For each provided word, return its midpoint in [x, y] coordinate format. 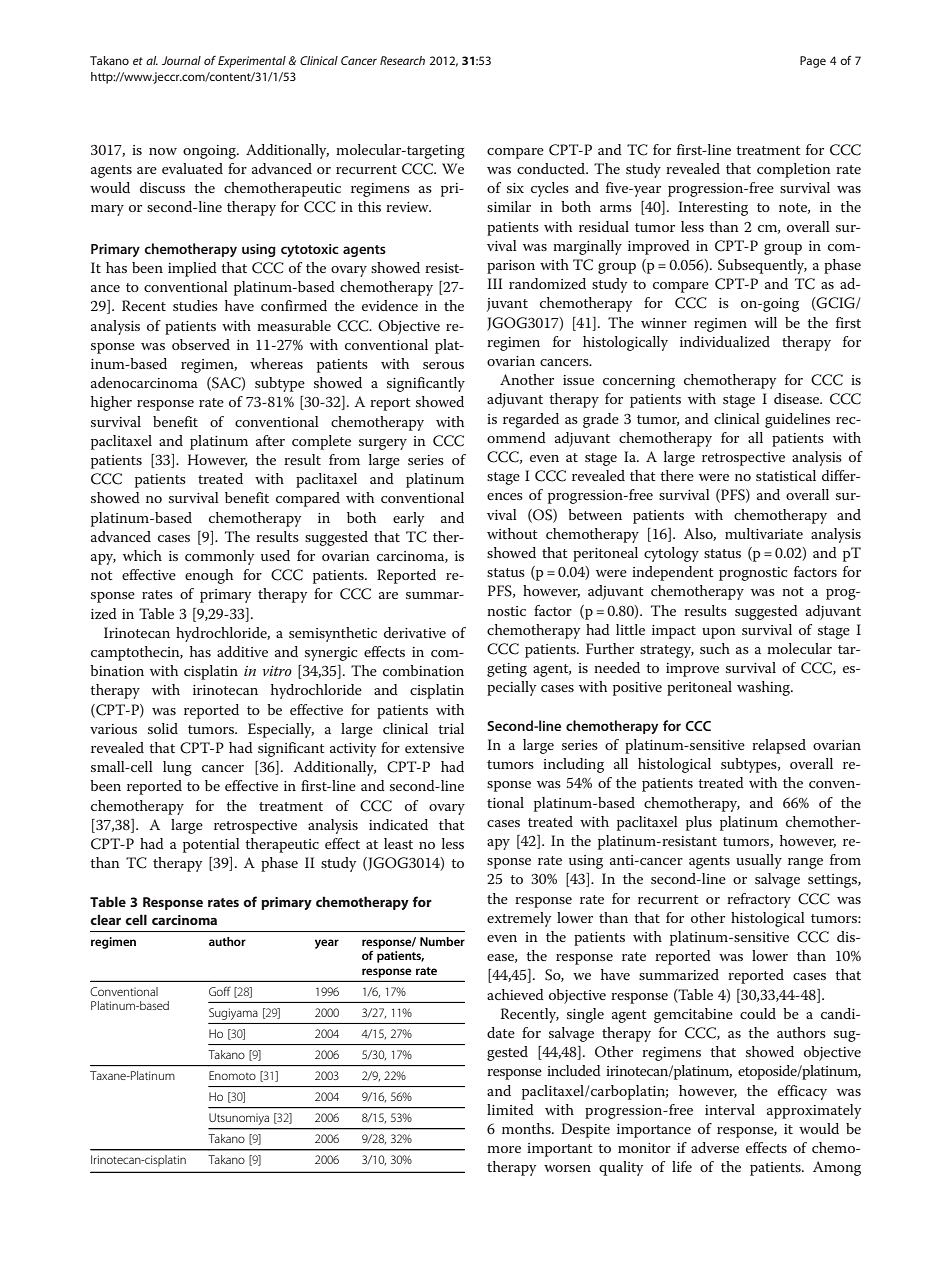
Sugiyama [233, 1014]
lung [177, 768]
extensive [434, 748]
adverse [715, 1147]
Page [813, 62]
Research [402, 60]
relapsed [779, 746]
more [504, 1149]
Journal [181, 60]
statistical [786, 475]
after [270, 440]
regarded [531, 420]
